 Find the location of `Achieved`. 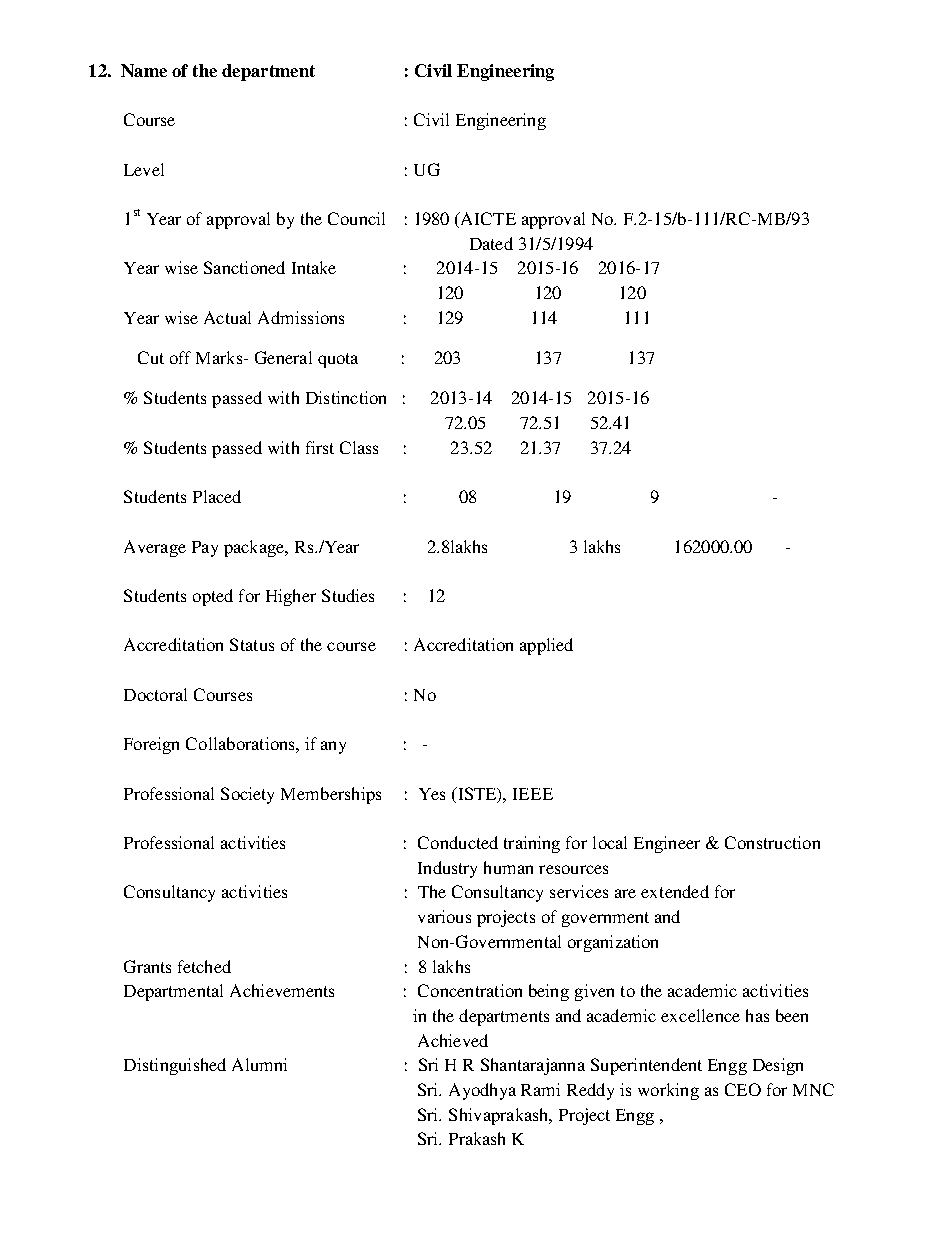

Achieved is located at coordinates (453, 1040).
